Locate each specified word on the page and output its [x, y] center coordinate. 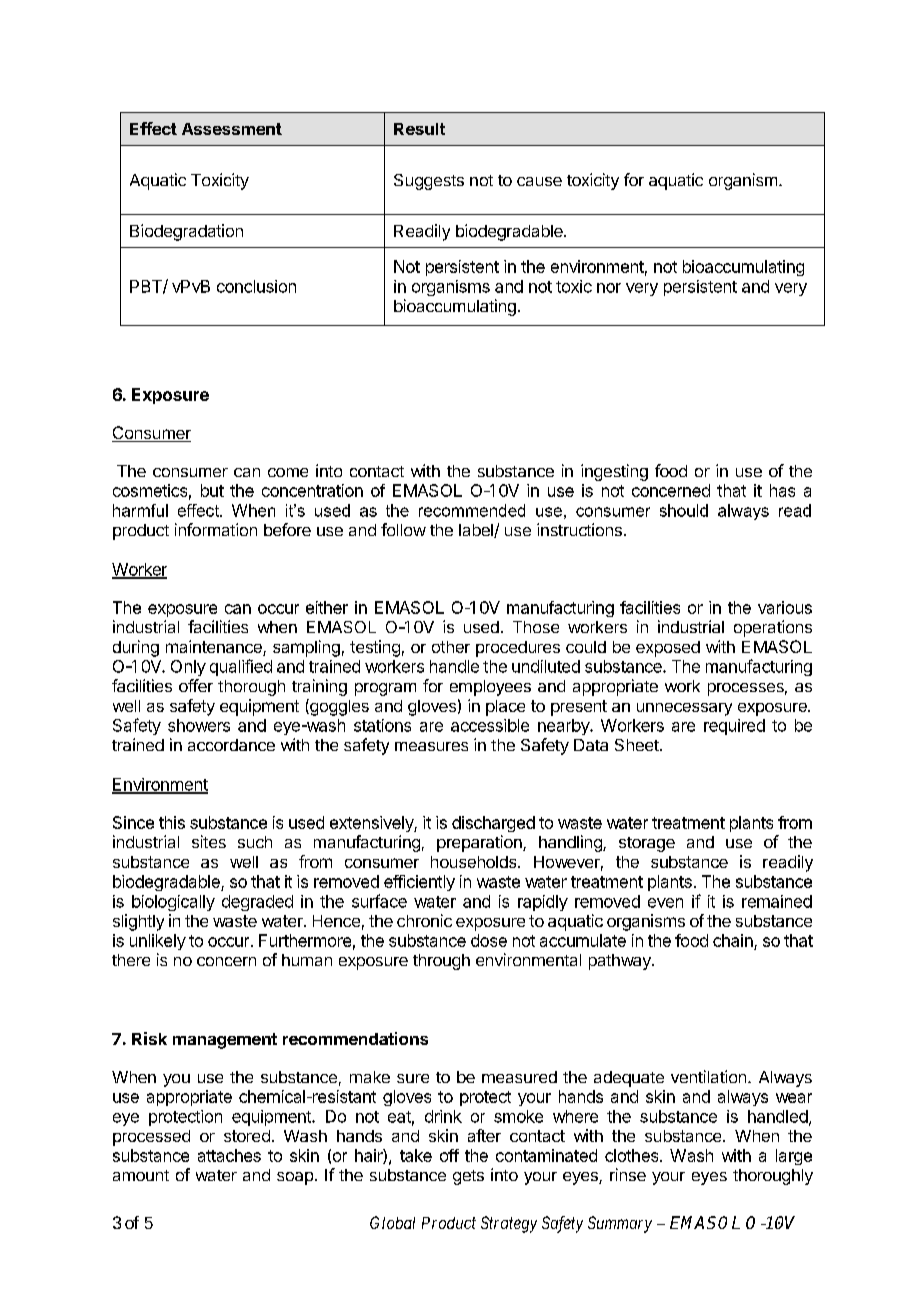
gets [468, 1177]
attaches [229, 1155]
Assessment [232, 129]
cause [539, 181]
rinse [628, 1174]
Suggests [429, 182]
